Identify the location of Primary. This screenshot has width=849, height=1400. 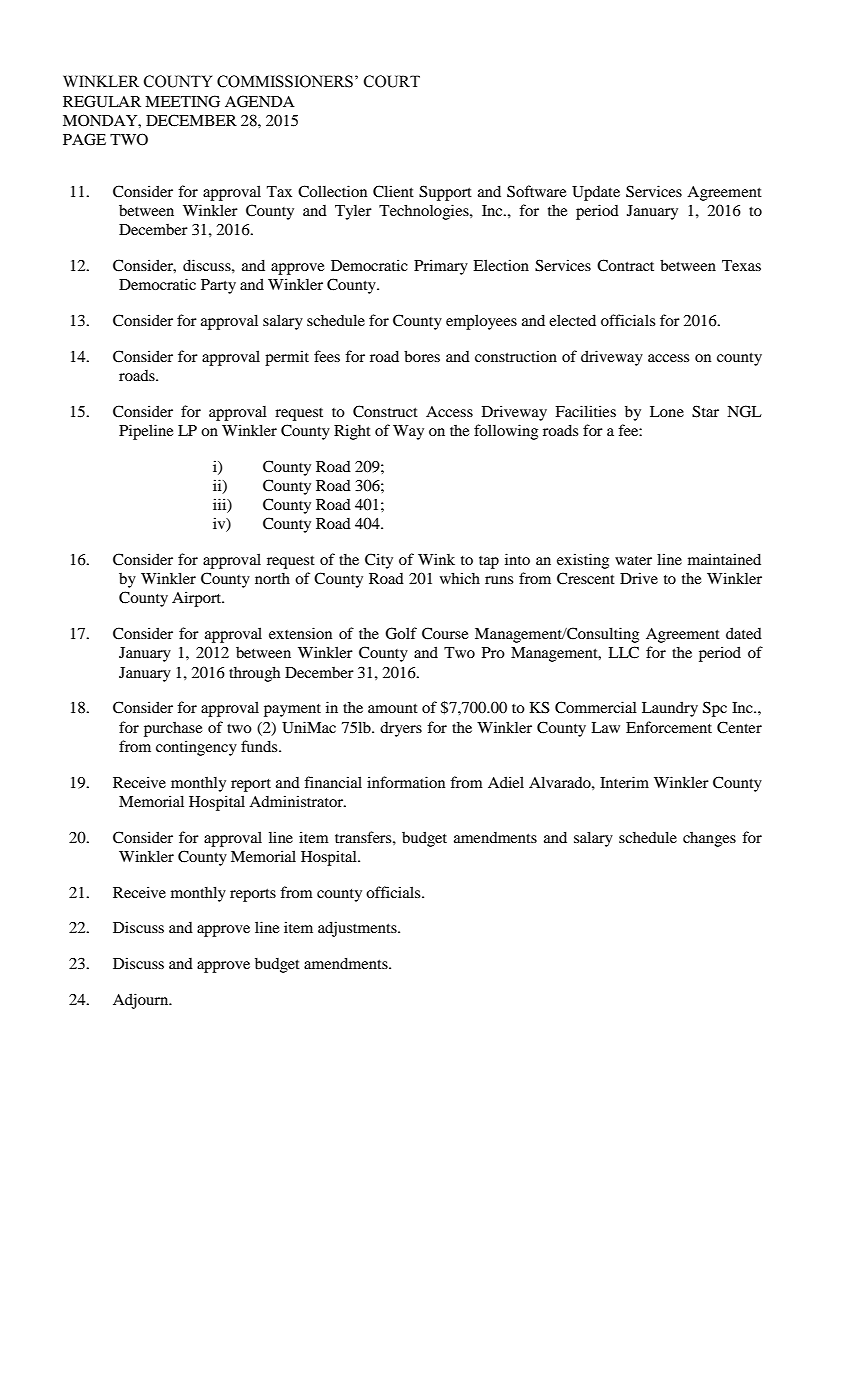
(441, 267).
